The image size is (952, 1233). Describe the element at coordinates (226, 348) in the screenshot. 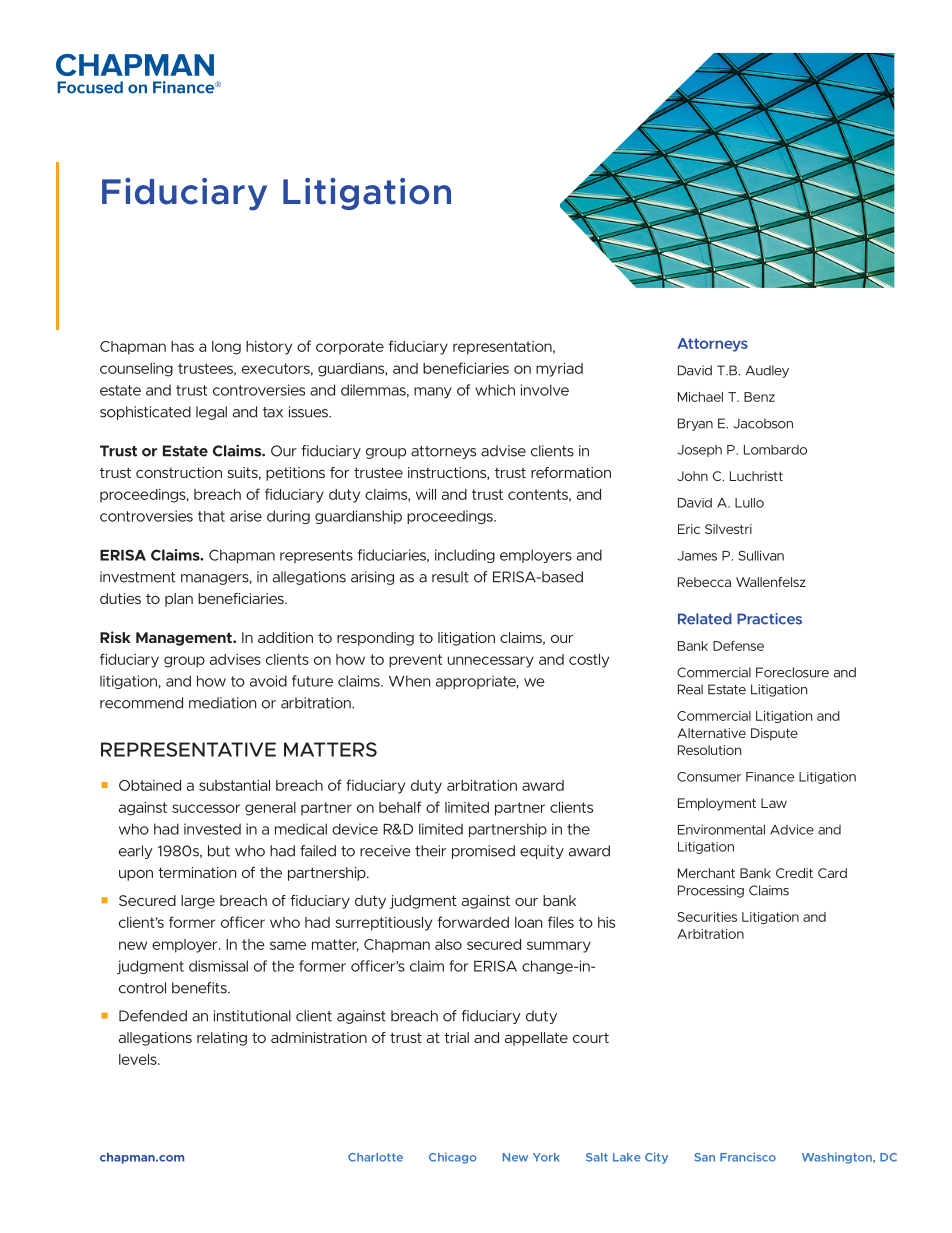

I see `long` at that location.
